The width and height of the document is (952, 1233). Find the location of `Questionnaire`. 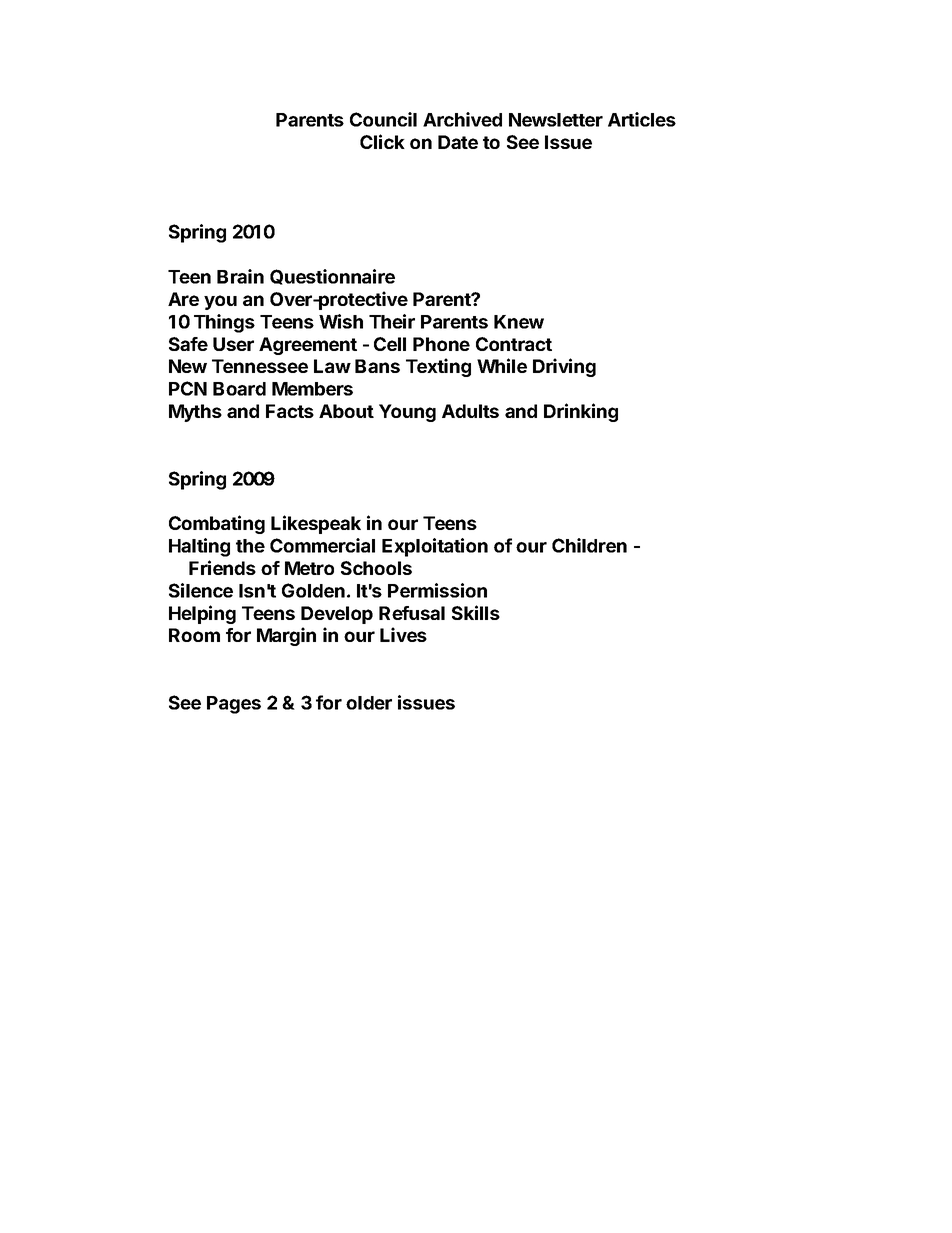

Questionnaire is located at coordinates (332, 277).
